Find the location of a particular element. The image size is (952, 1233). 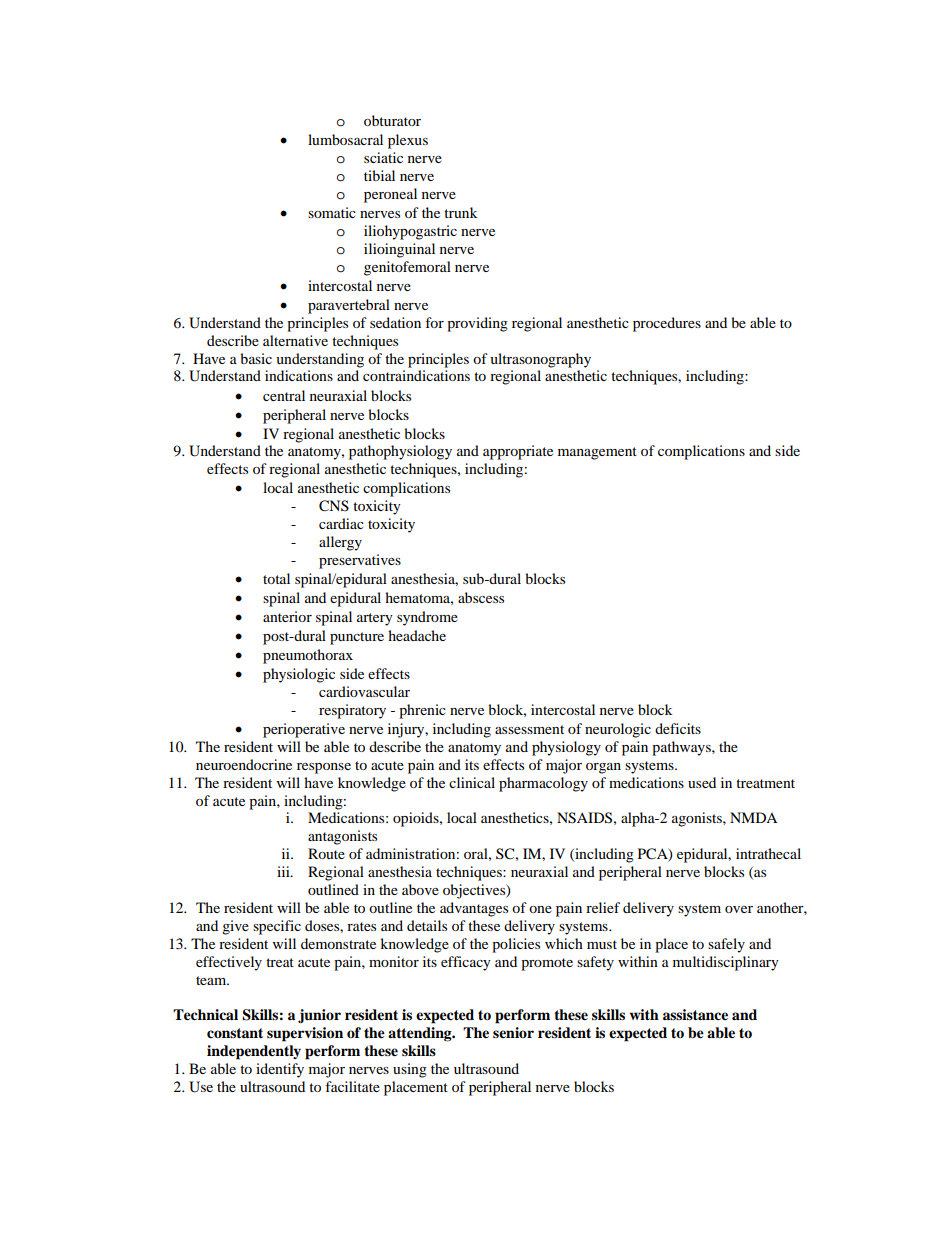

senior is located at coordinates (513, 1032).
